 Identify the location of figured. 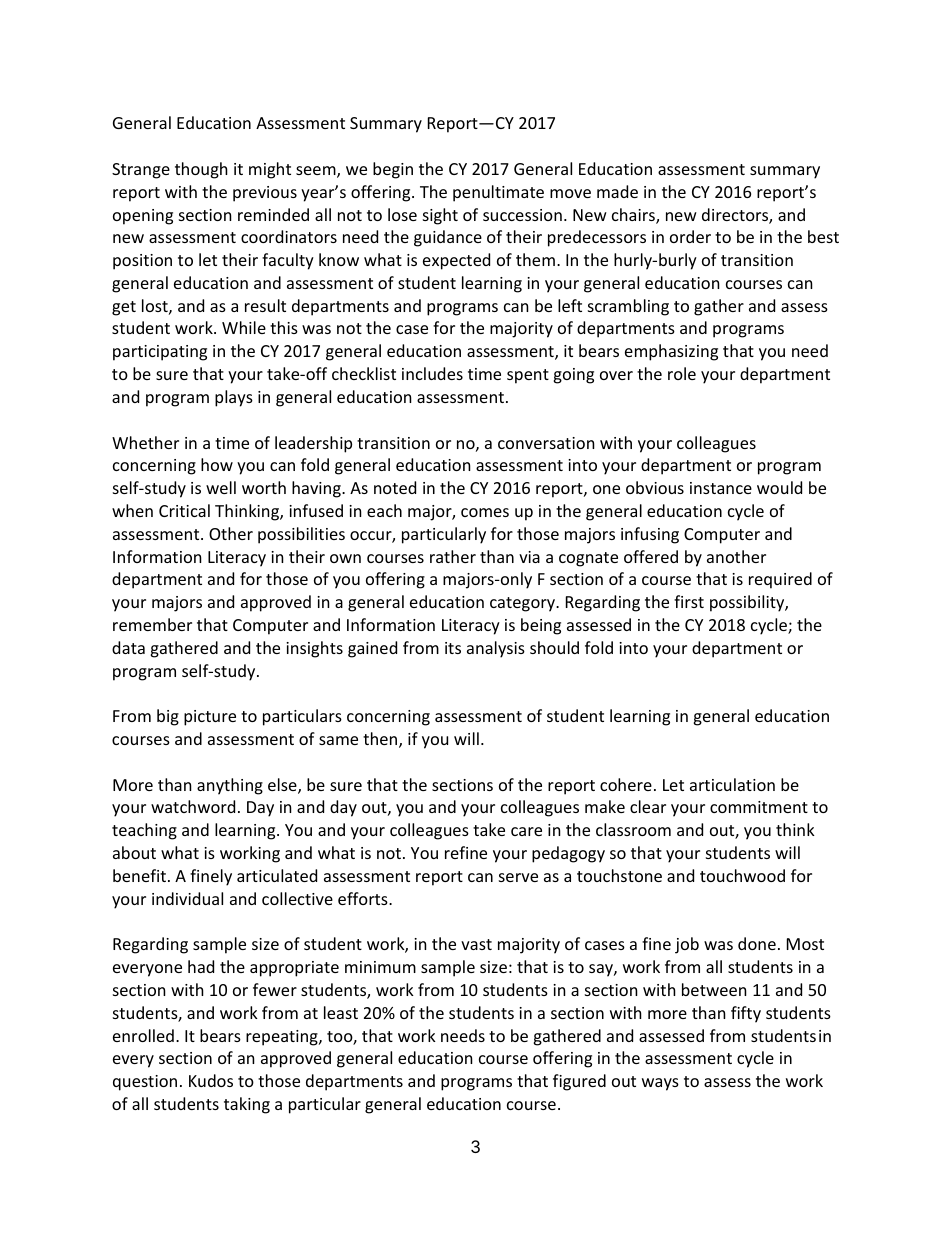
(579, 1082).
